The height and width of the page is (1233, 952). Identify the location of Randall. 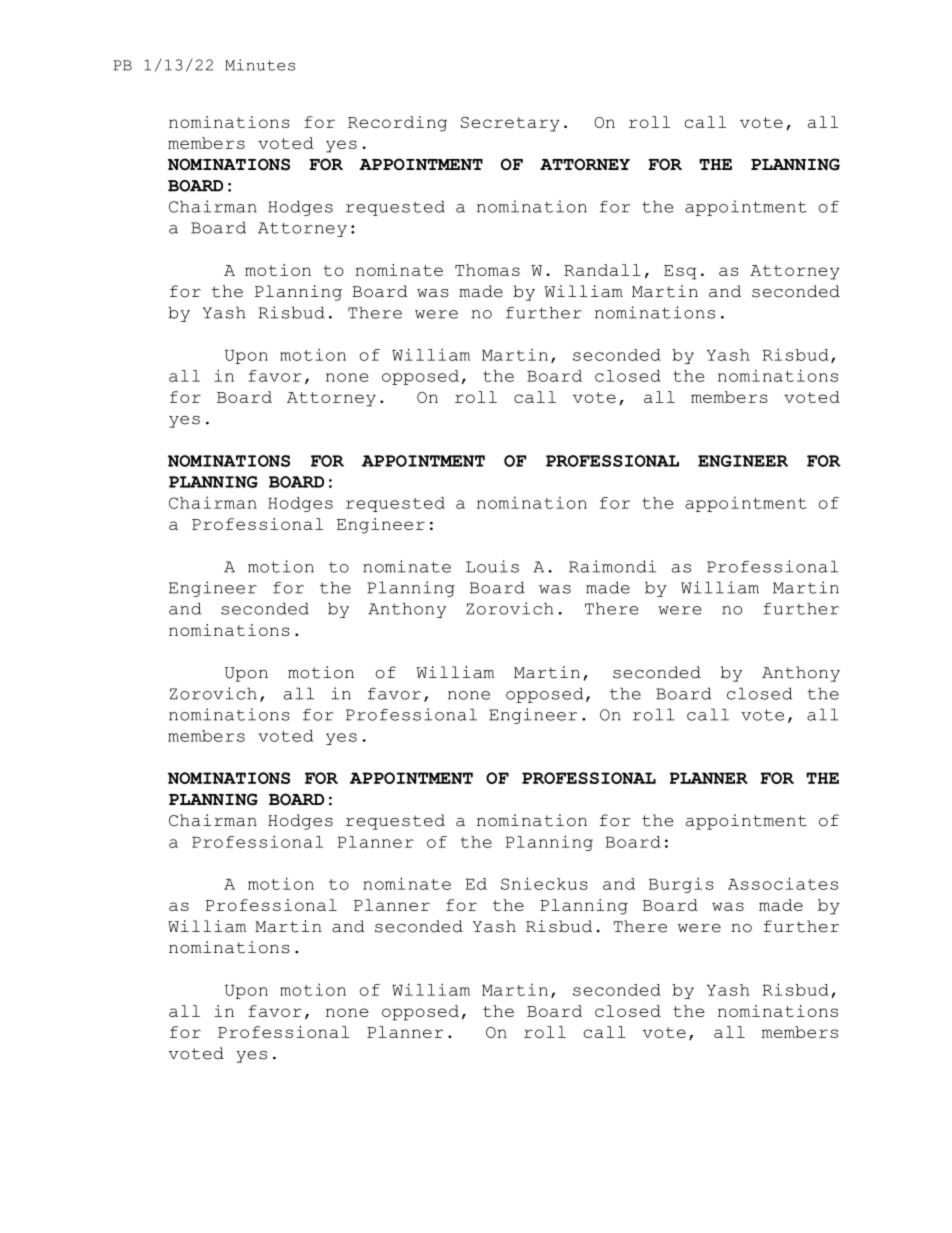
(602, 270).
